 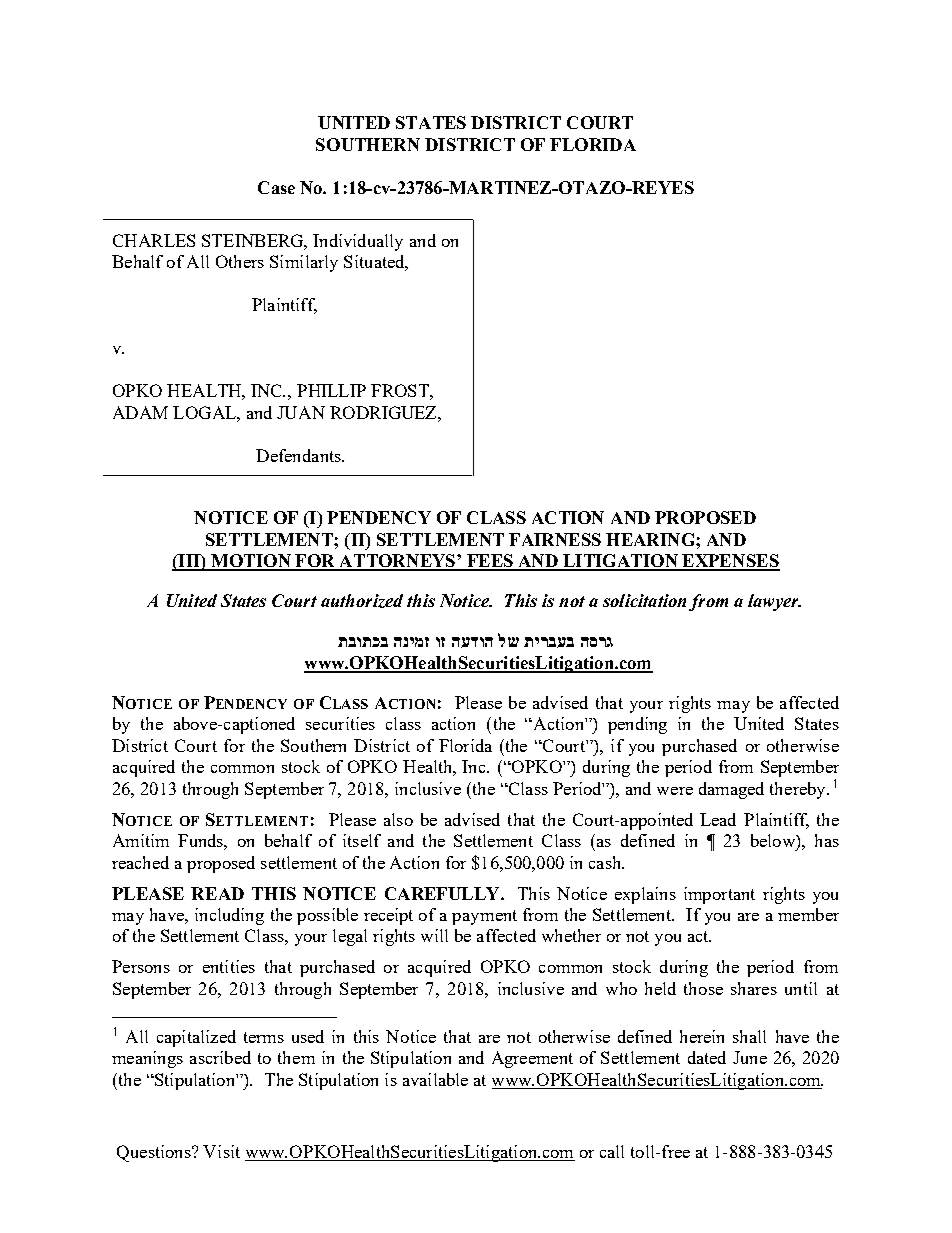 I want to click on Visit, so click(x=221, y=1151).
